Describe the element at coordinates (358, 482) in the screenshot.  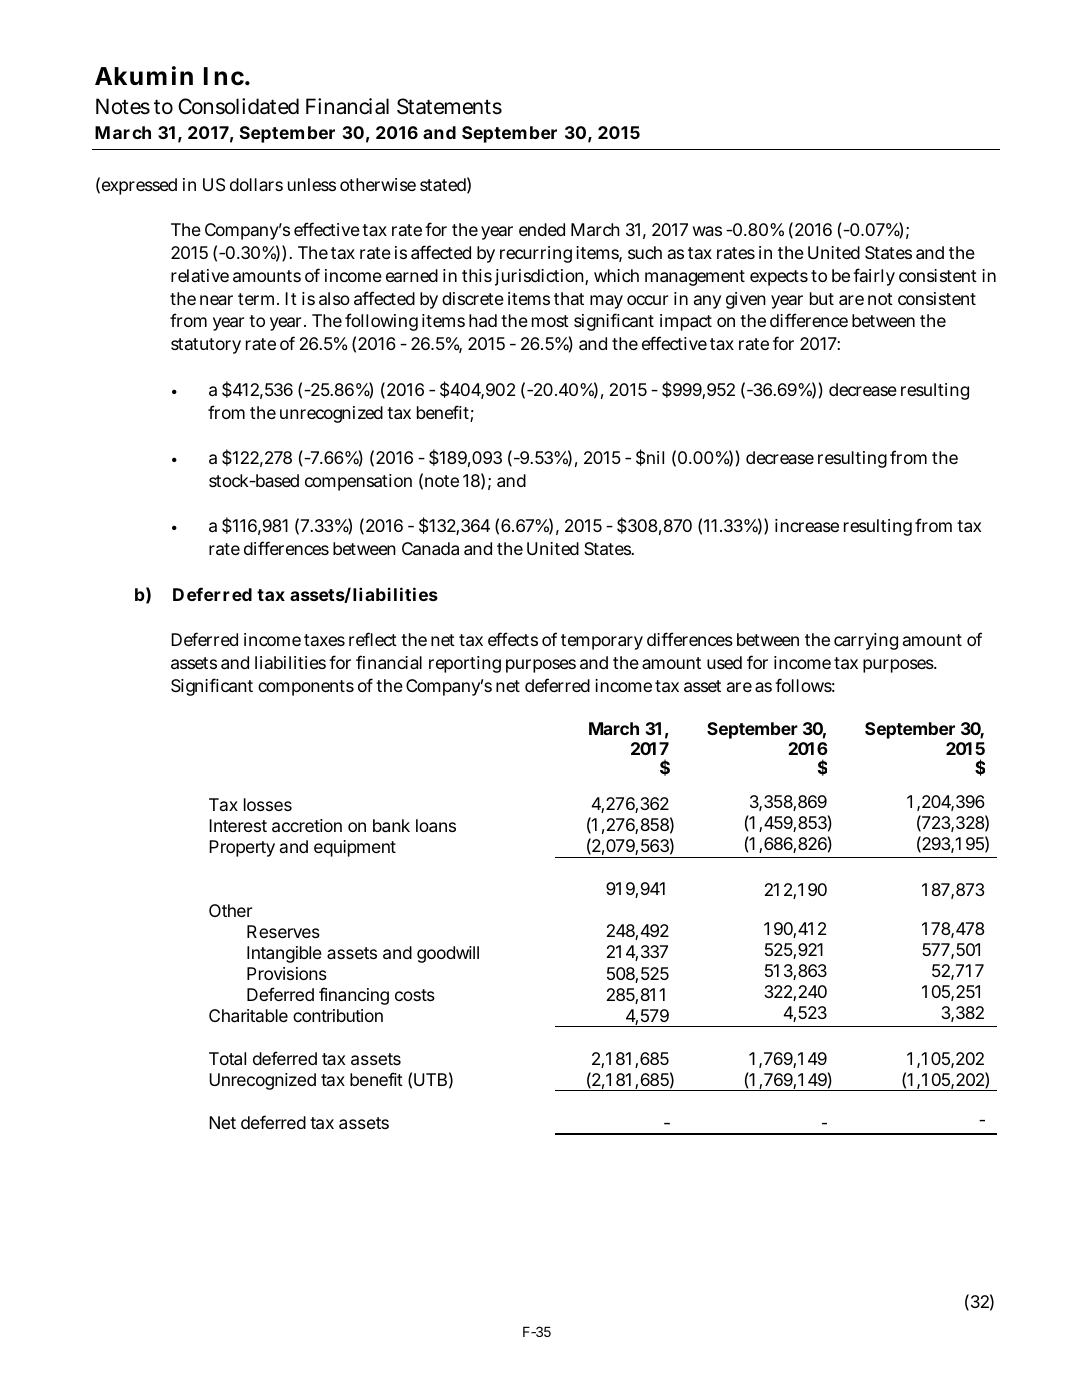
I see `compensation` at that location.
